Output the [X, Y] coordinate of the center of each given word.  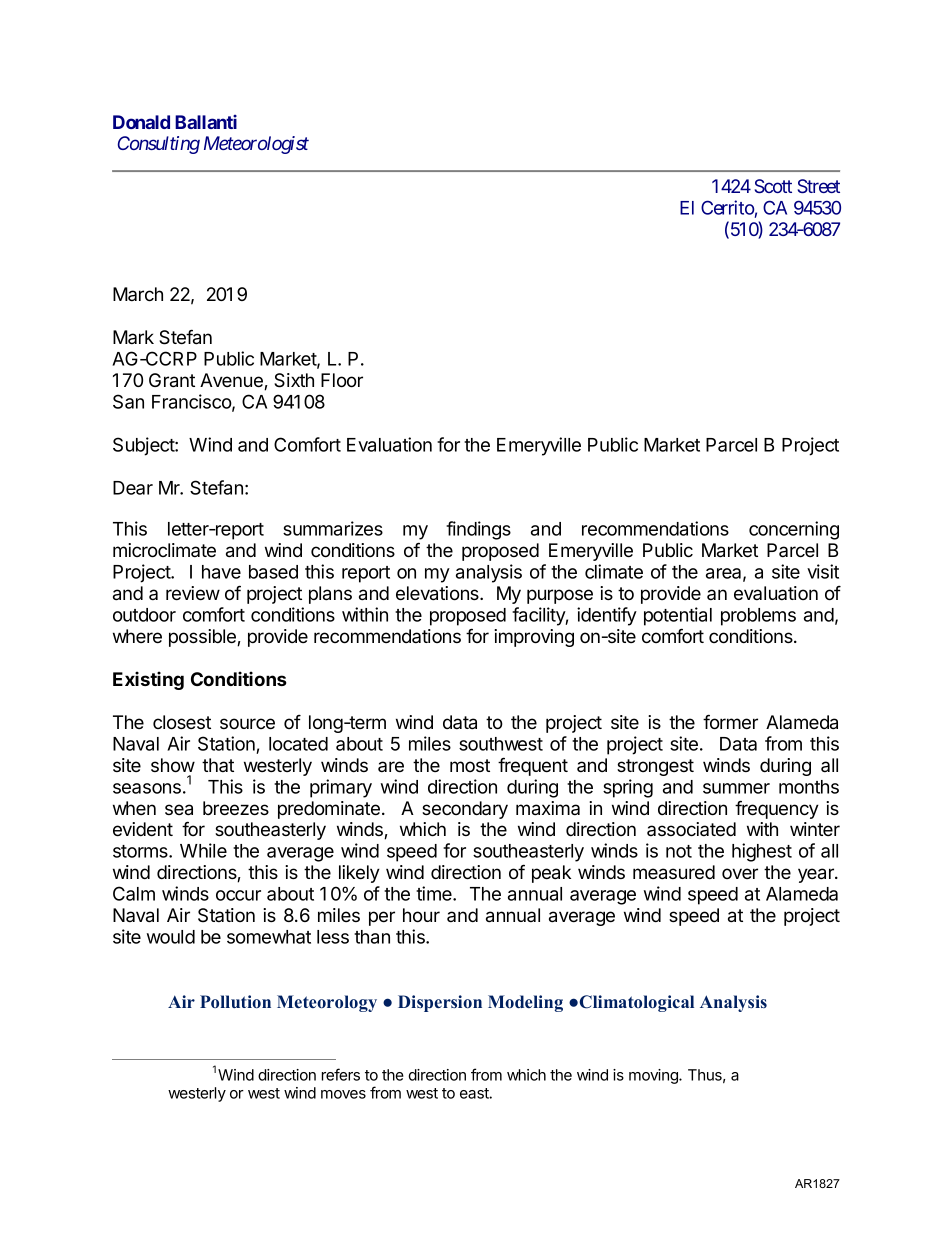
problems [758, 617]
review [193, 593]
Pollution [235, 1001]
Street [819, 186]
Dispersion [440, 1003]
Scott [773, 186]
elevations [438, 593]
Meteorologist [256, 145]
